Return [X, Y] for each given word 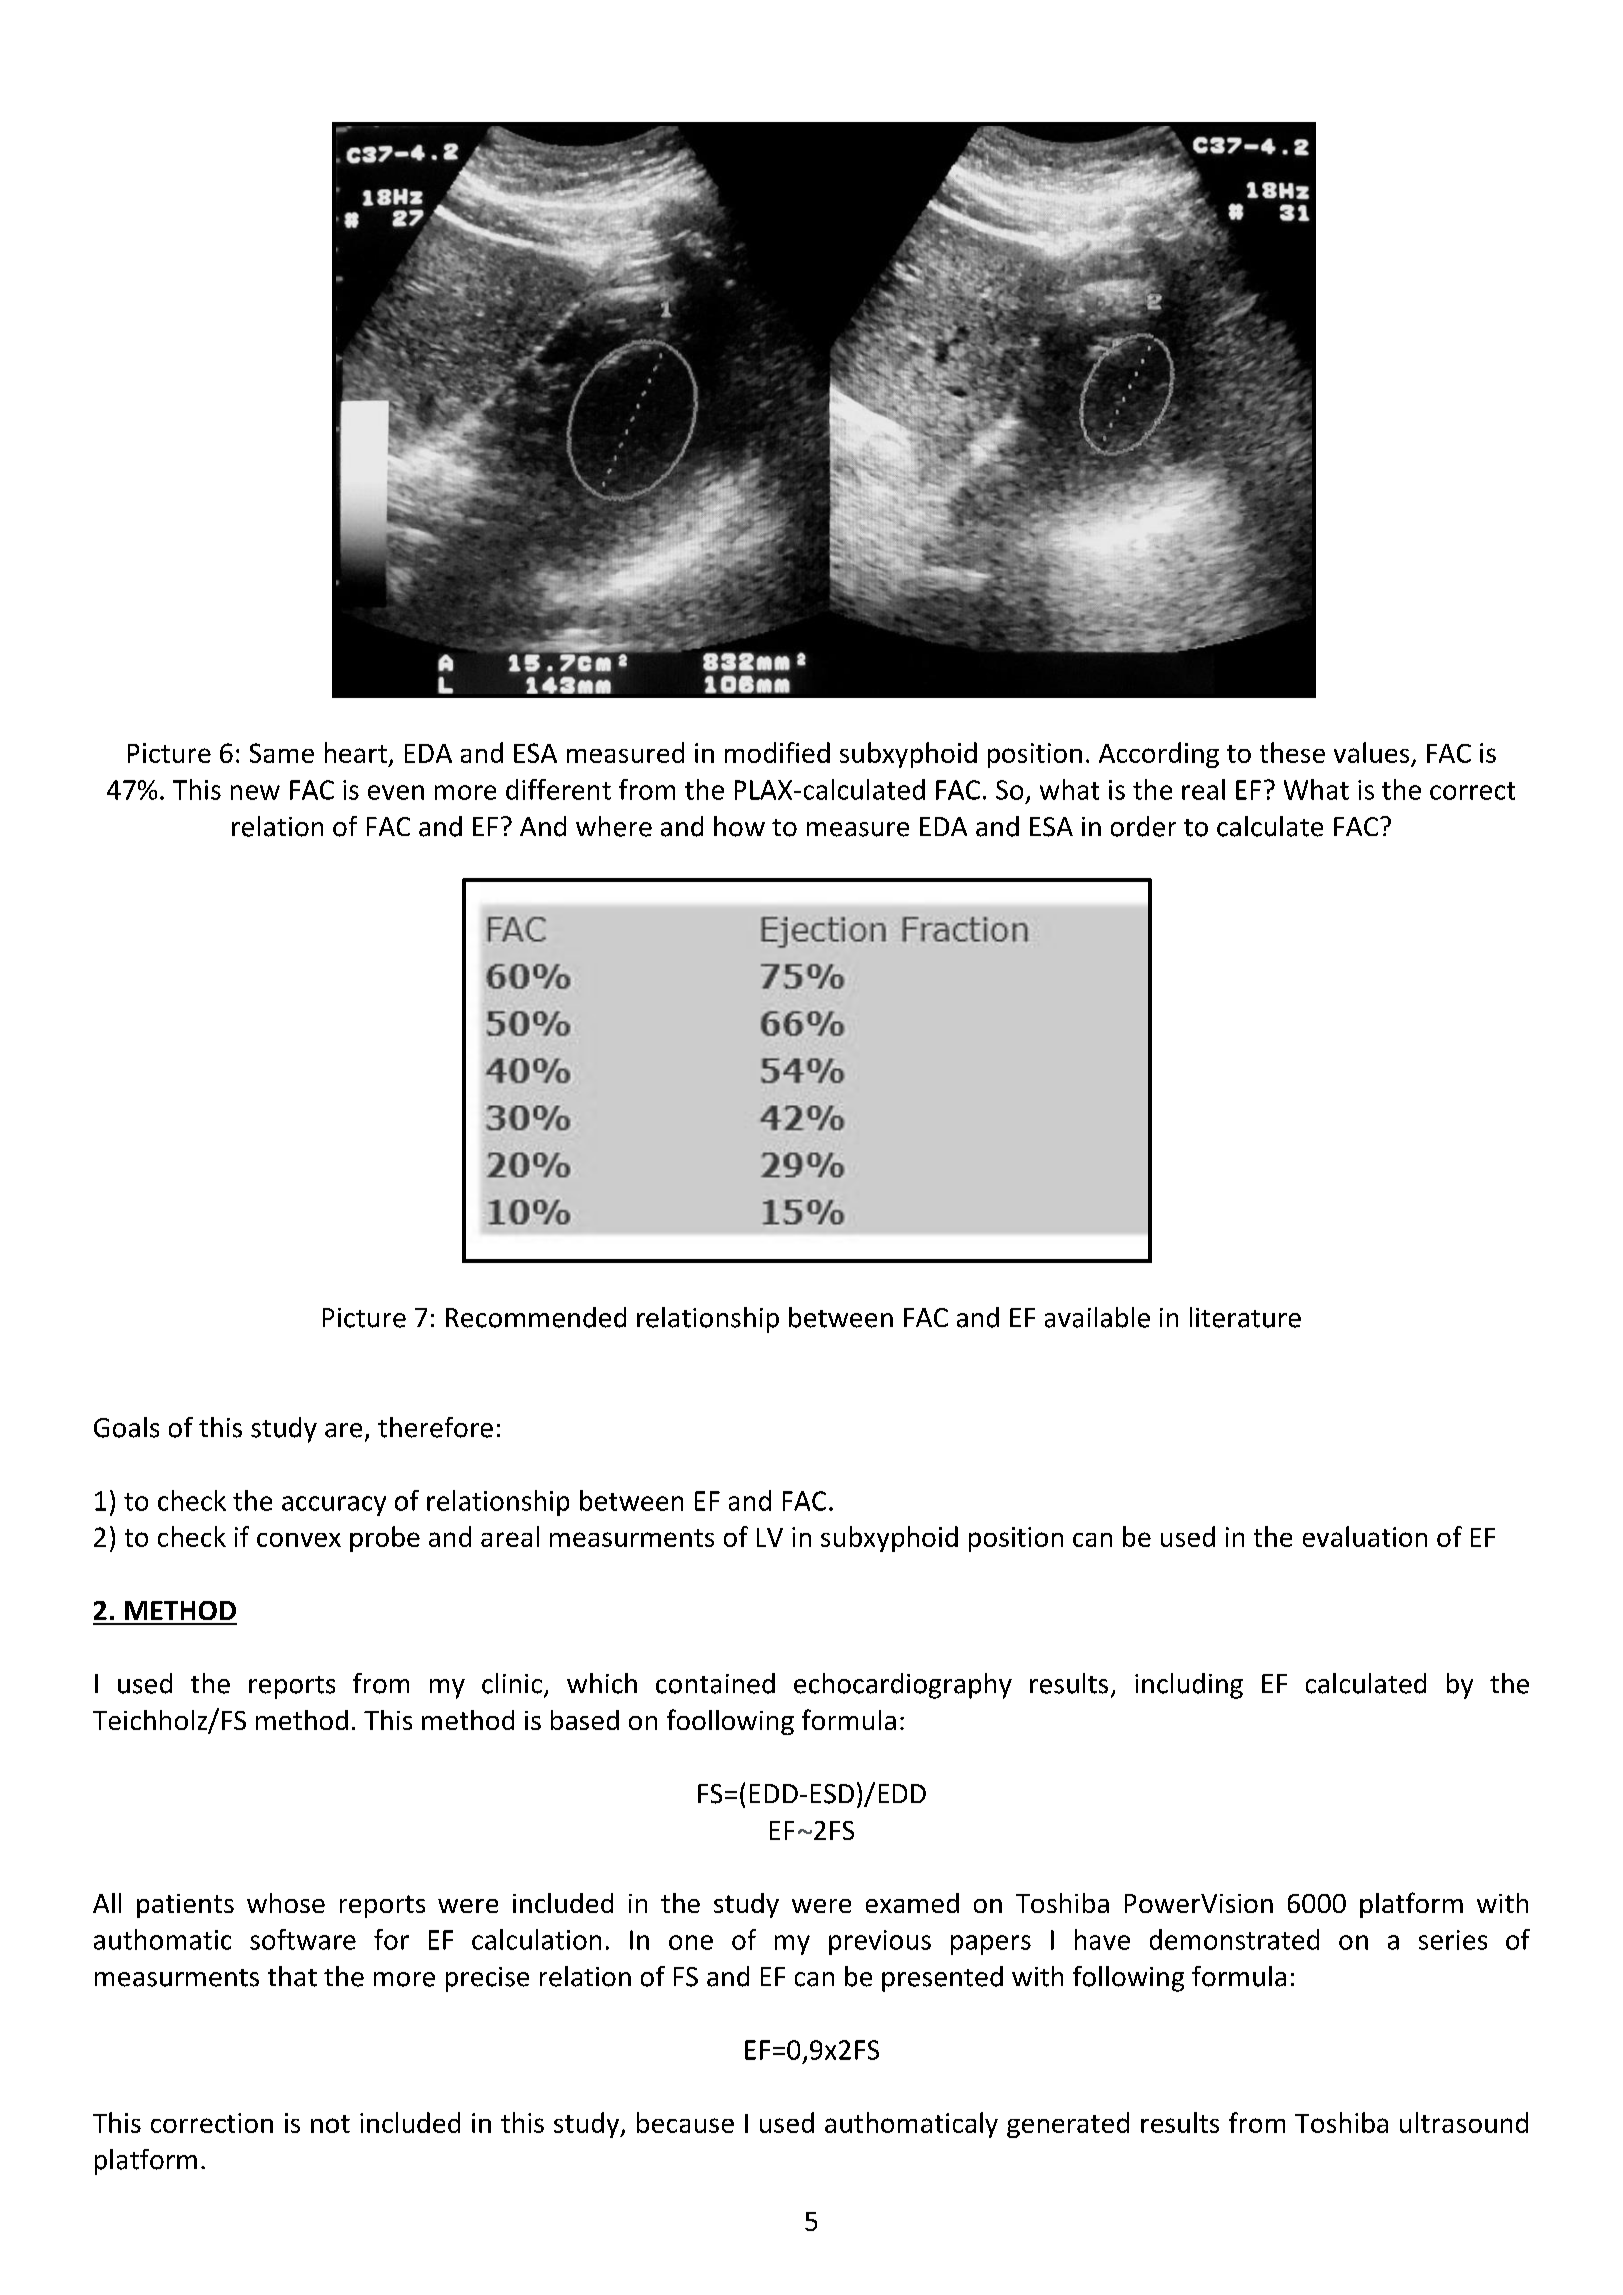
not [330, 2124]
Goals [126, 1427]
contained [715, 1683]
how [739, 826]
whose [286, 1903]
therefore [435, 1427]
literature [1245, 1317]
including [1189, 1686]
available [1097, 1317]
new [255, 792]
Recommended [536, 1317]
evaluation [1365, 1536]
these [1292, 752]
